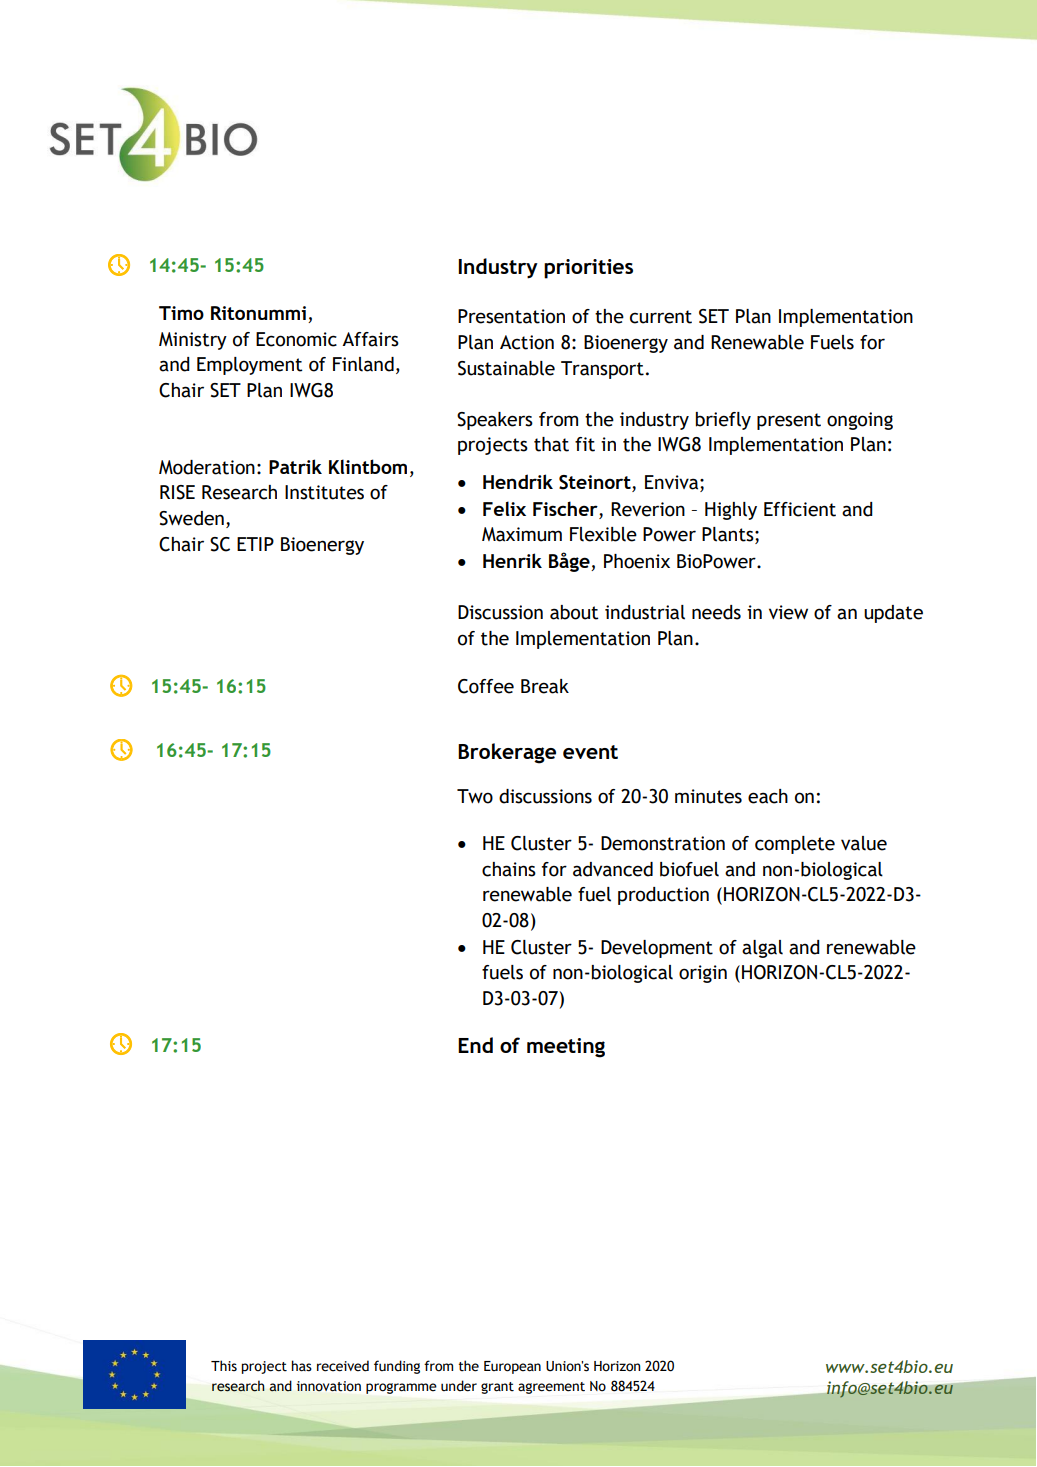 This image has width=1037, height=1467. I want to click on Sweden, so click(191, 518).
